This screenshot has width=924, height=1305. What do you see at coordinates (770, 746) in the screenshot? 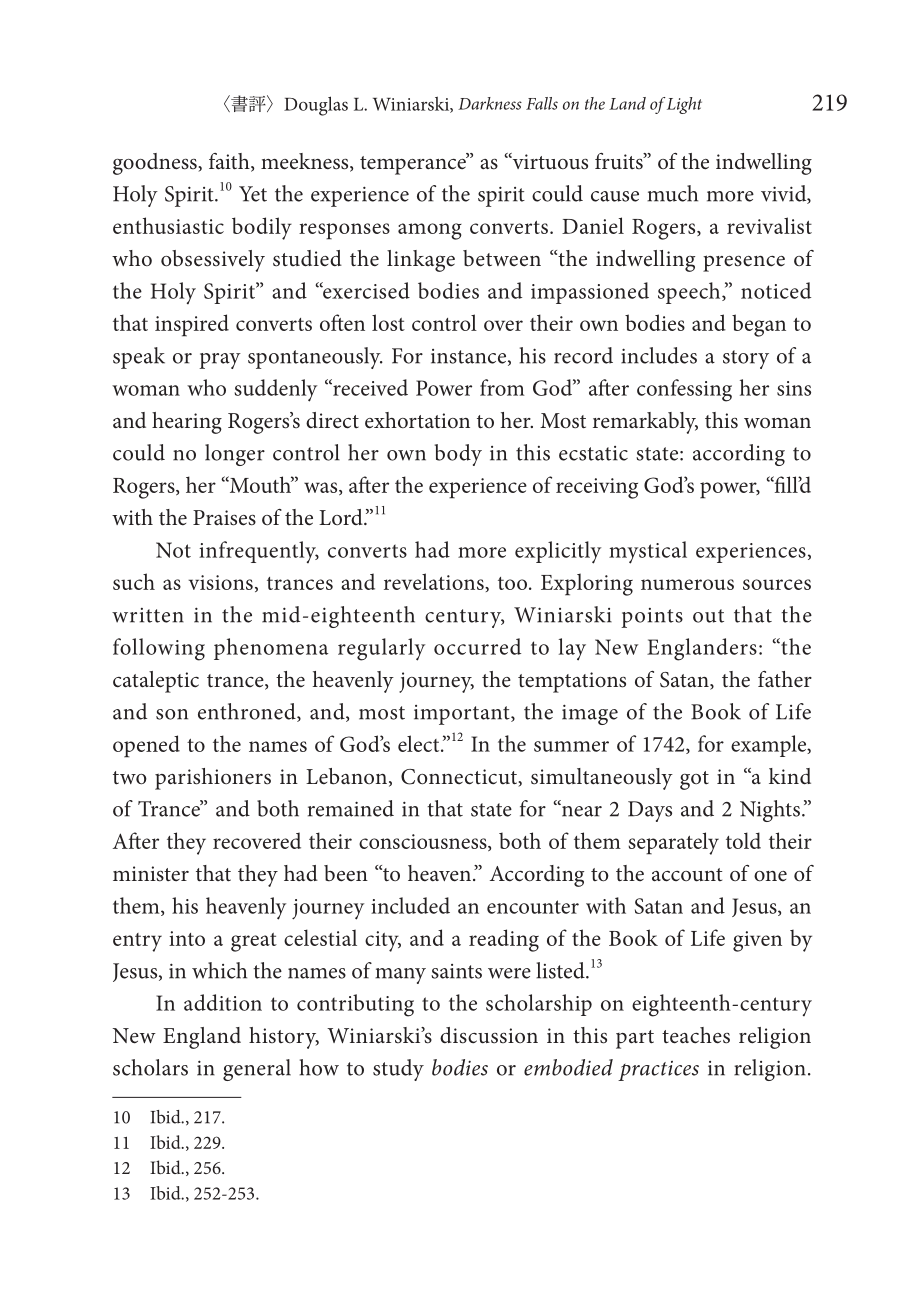
I see `example` at bounding box center [770, 746].
